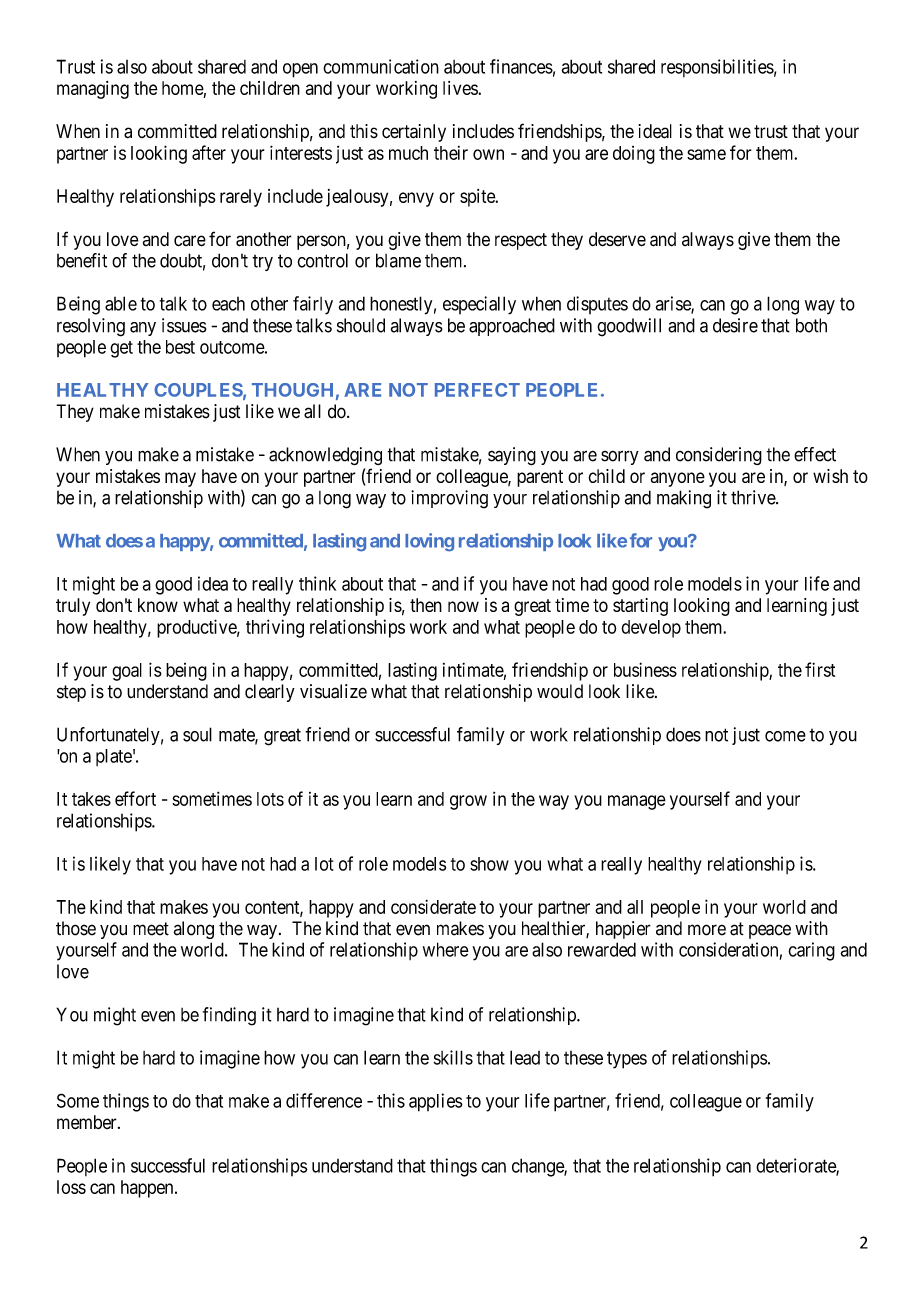 The image size is (924, 1308). What do you see at coordinates (180, 347) in the image?
I see `best` at bounding box center [180, 347].
